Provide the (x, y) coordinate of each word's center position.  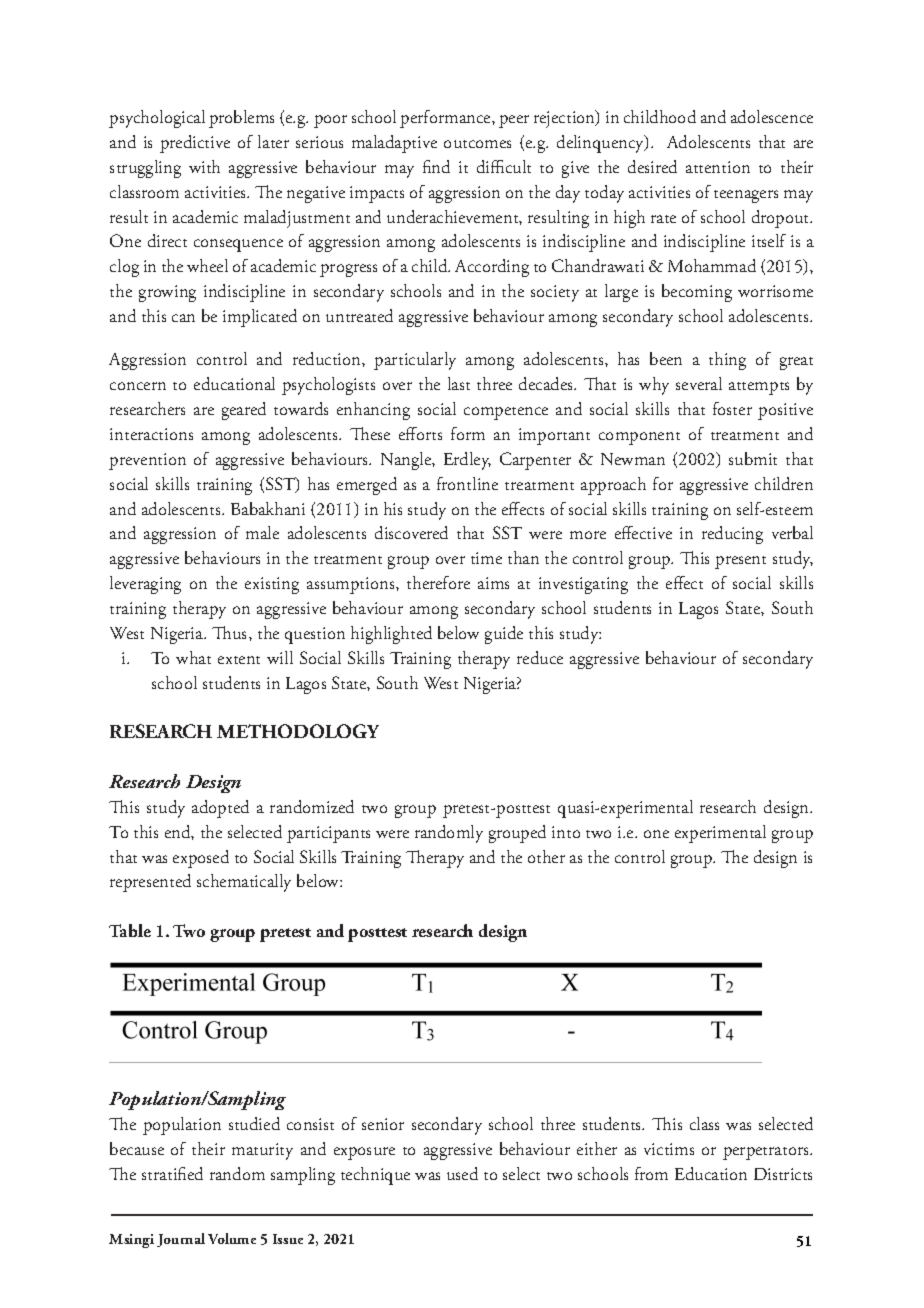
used (462, 1173)
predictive (195, 144)
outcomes (477, 144)
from (651, 1173)
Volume (232, 1238)
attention (718, 167)
